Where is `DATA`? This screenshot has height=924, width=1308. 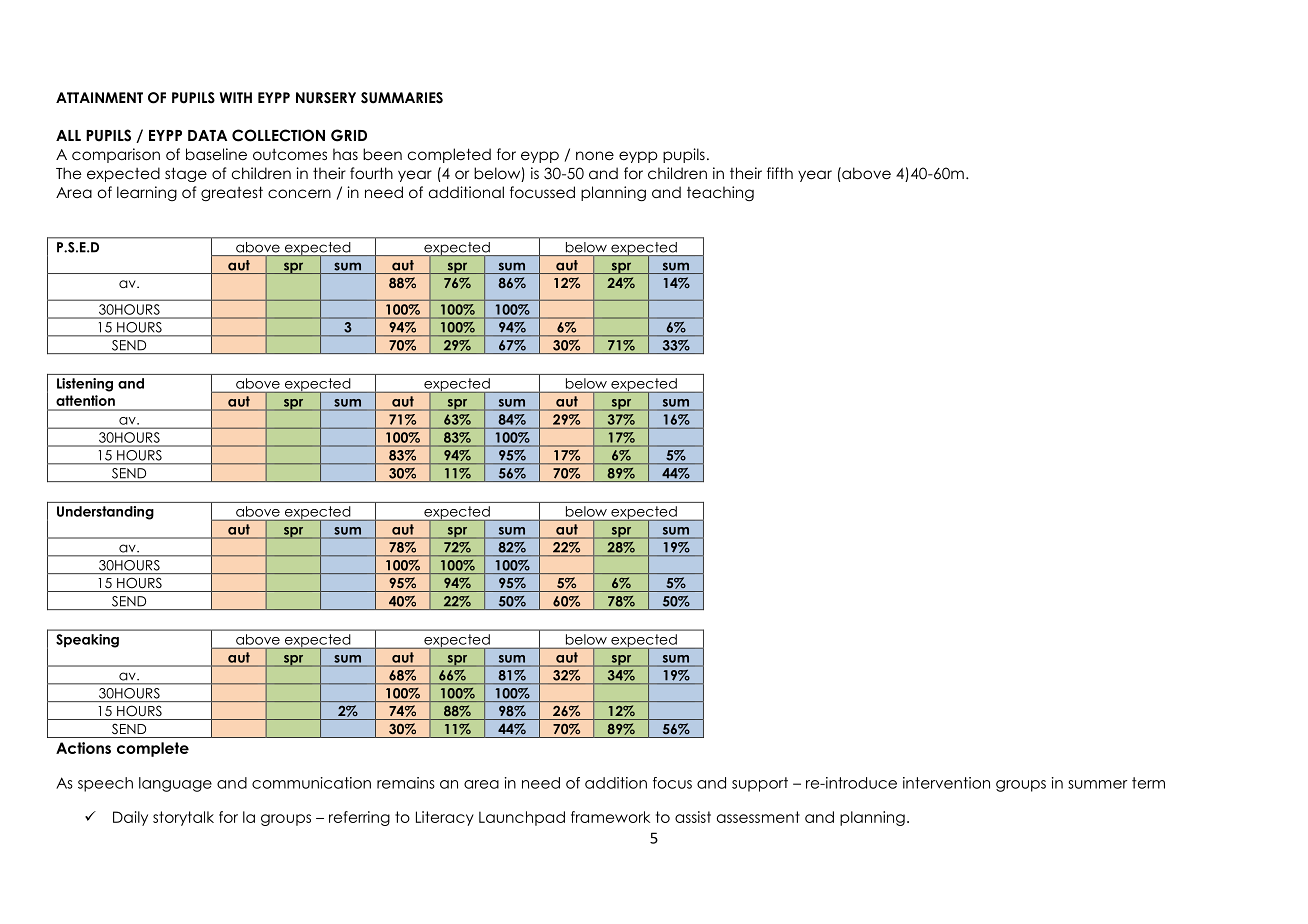 DATA is located at coordinates (207, 135).
